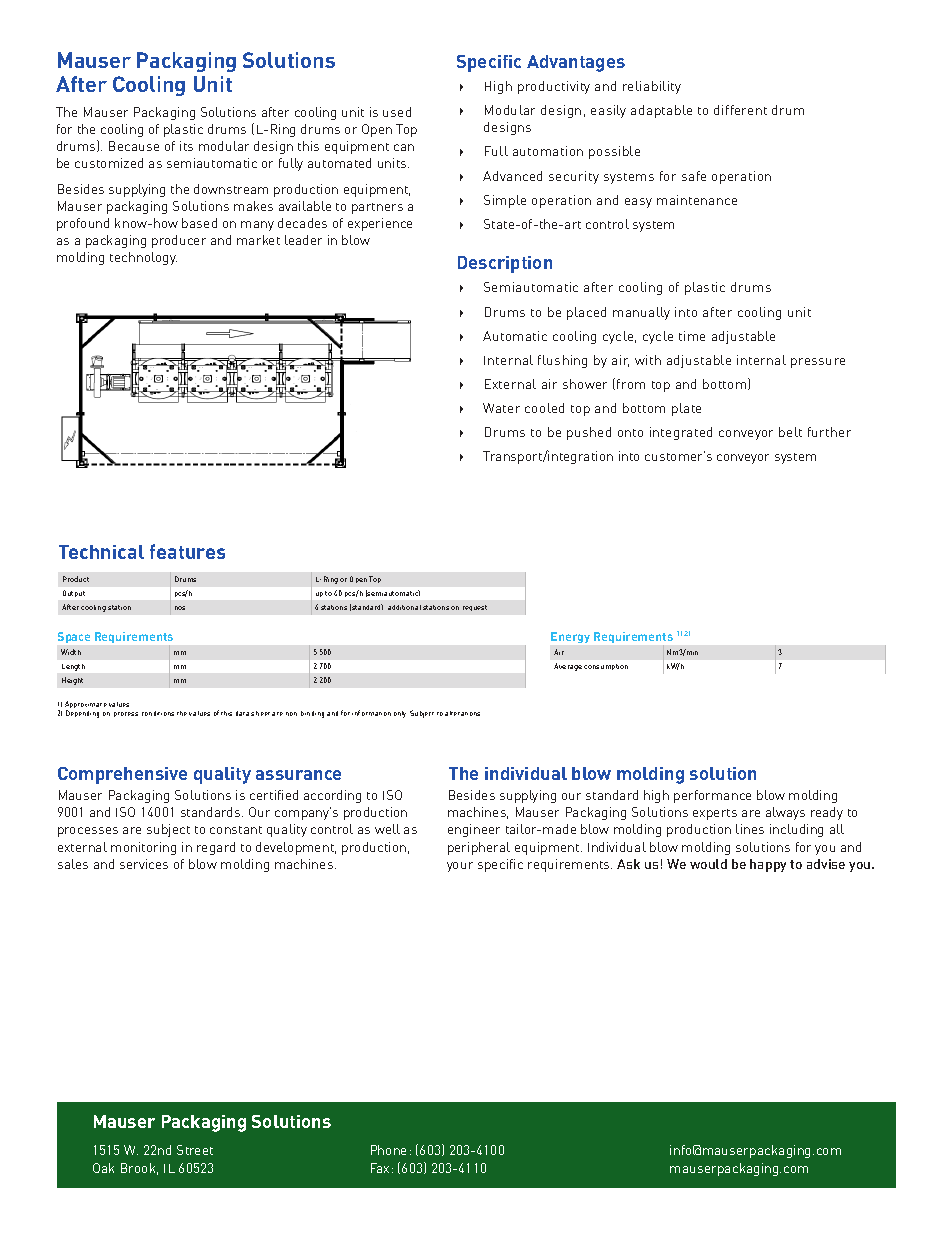  Describe the element at coordinates (144, 864) in the screenshot. I see `services` at that location.
